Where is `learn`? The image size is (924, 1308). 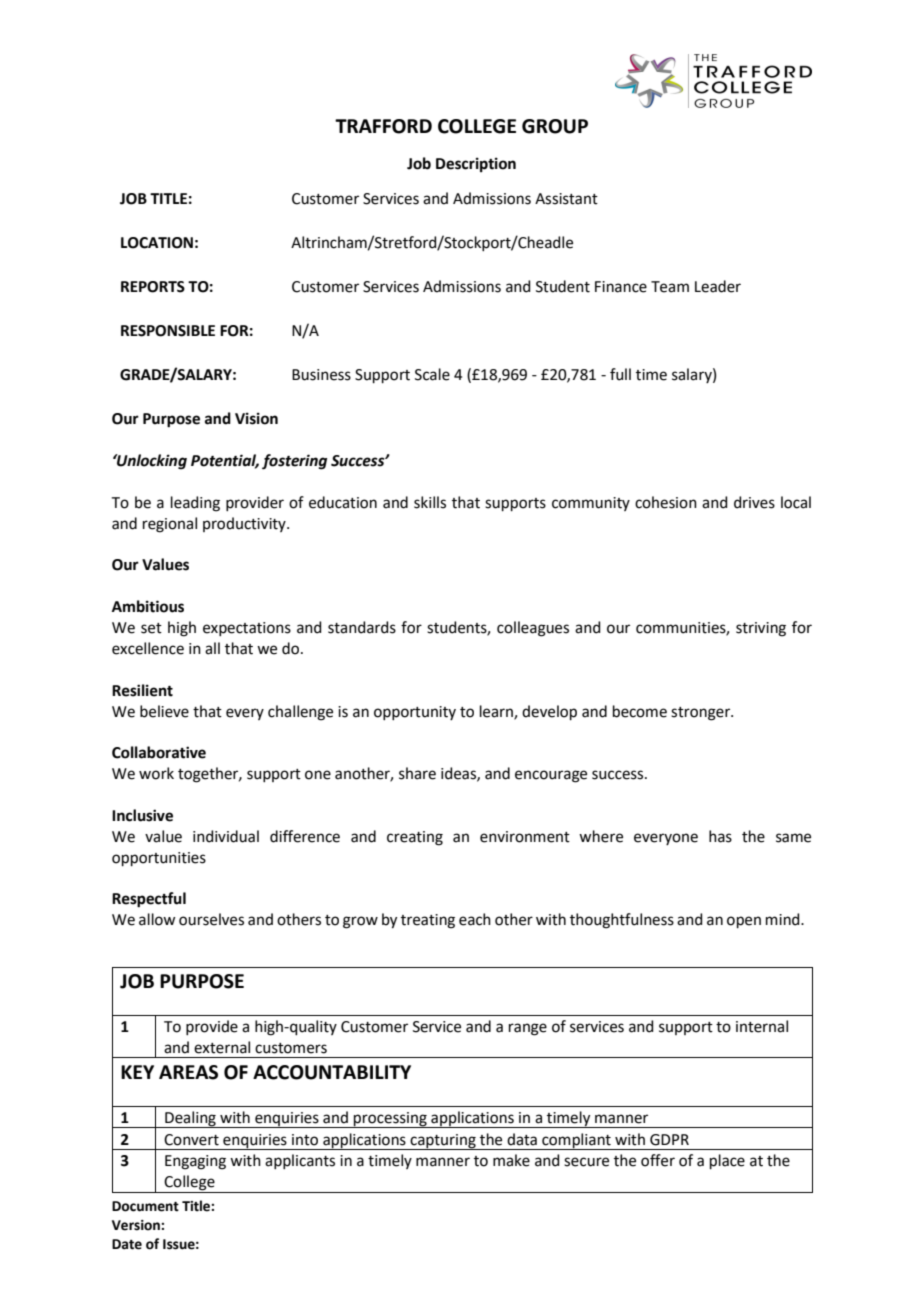 learn is located at coordinates (497, 712).
